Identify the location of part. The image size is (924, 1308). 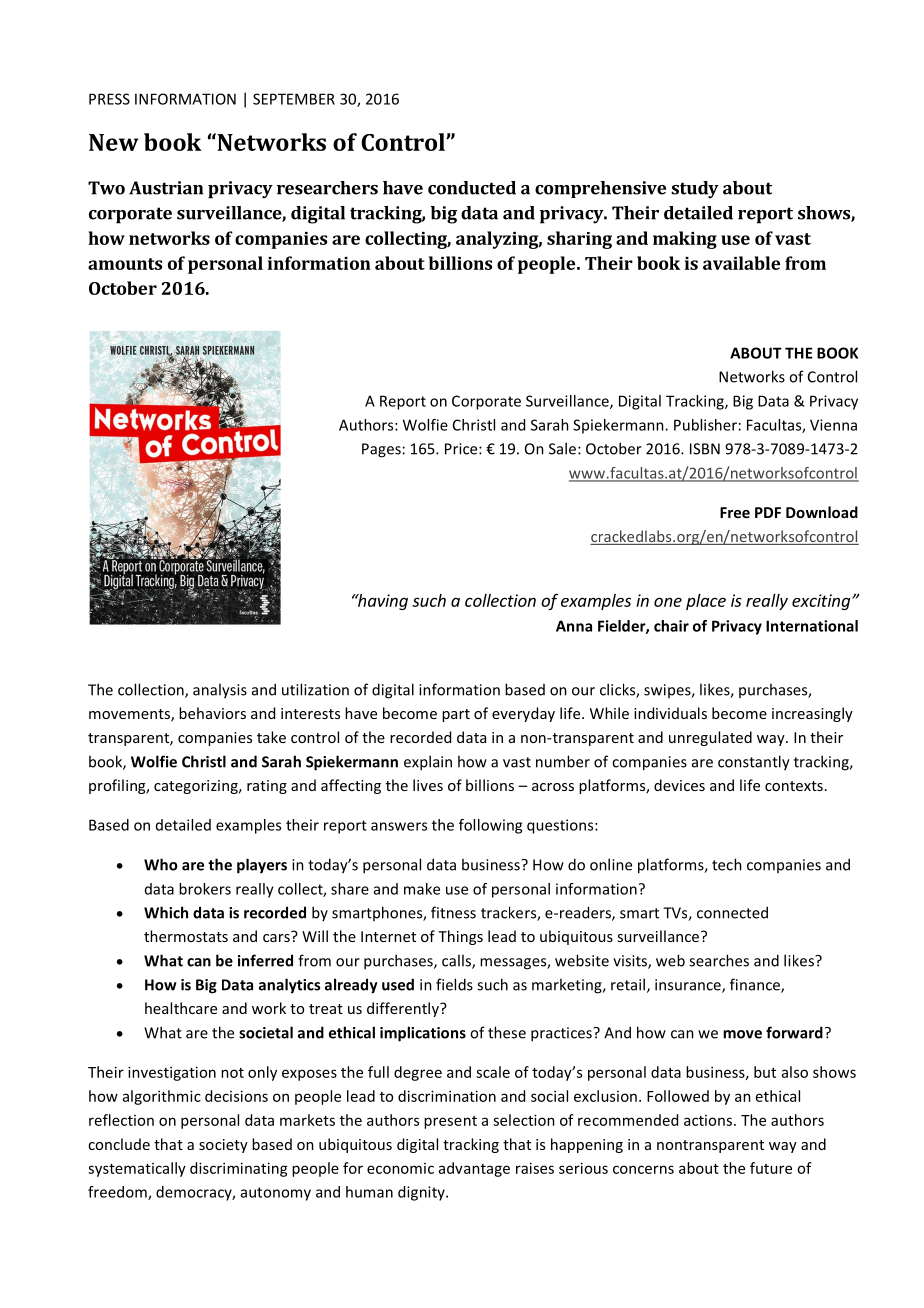
(456, 715).
